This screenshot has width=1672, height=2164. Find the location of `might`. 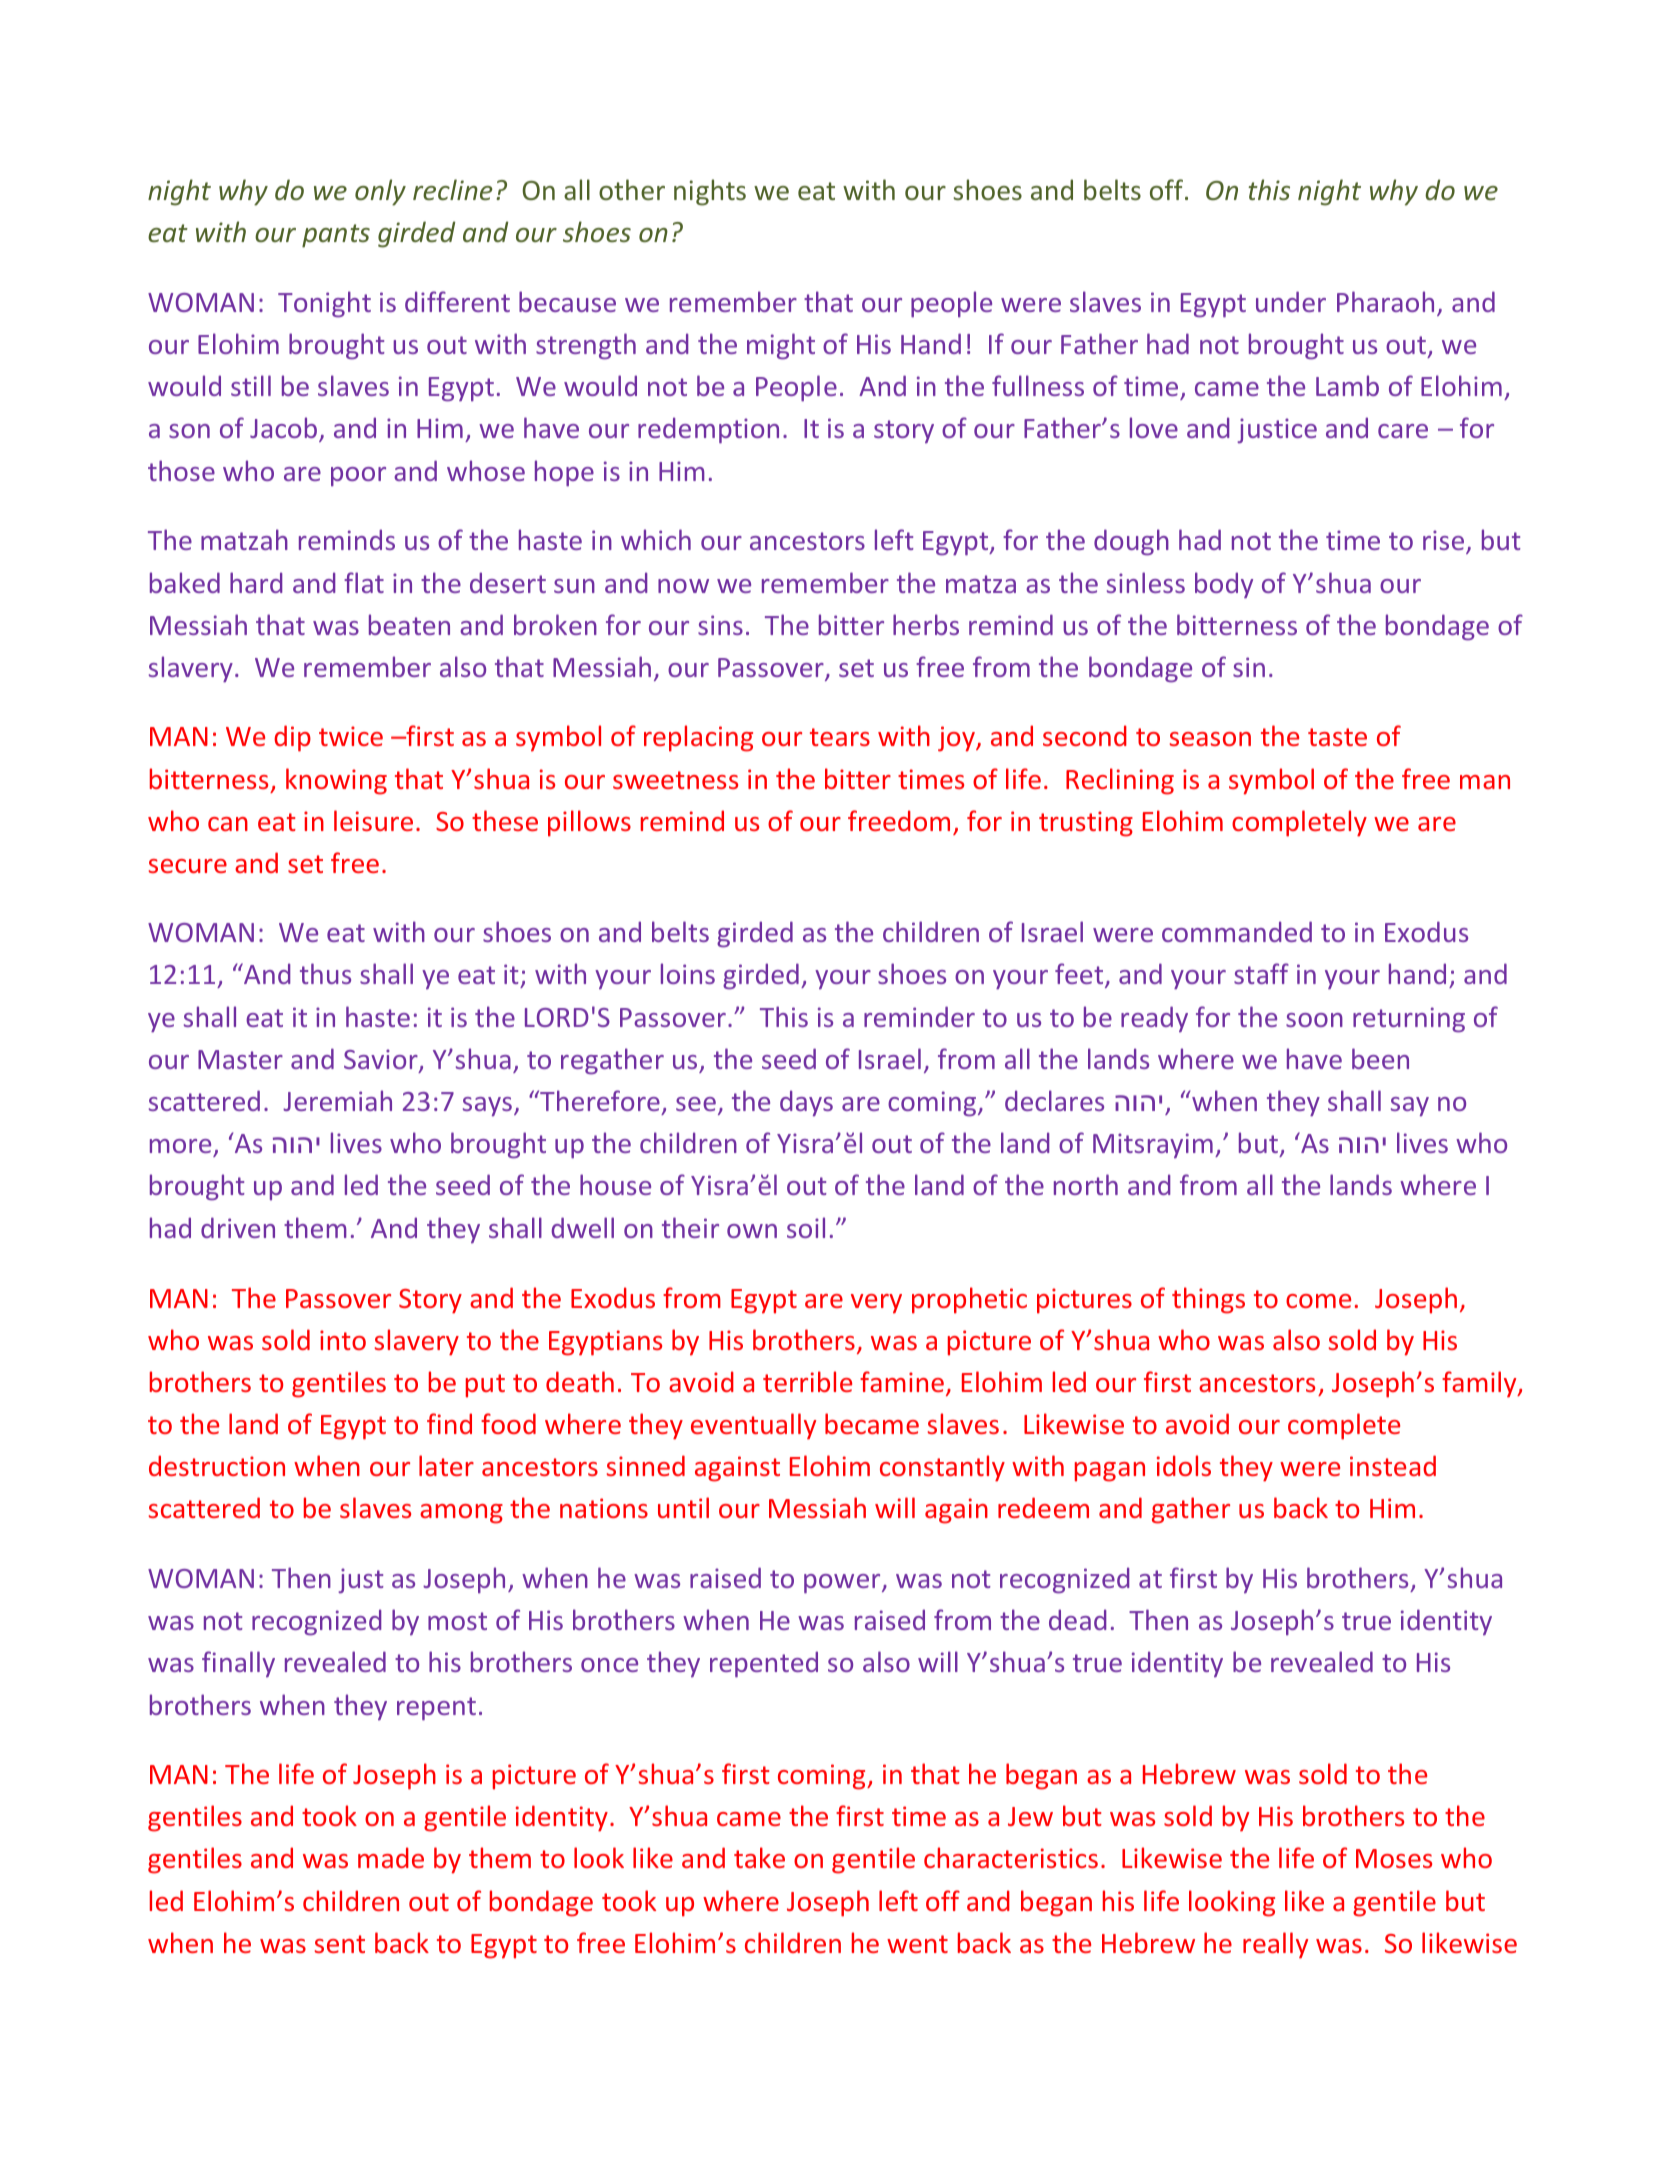

might is located at coordinates (781, 346).
